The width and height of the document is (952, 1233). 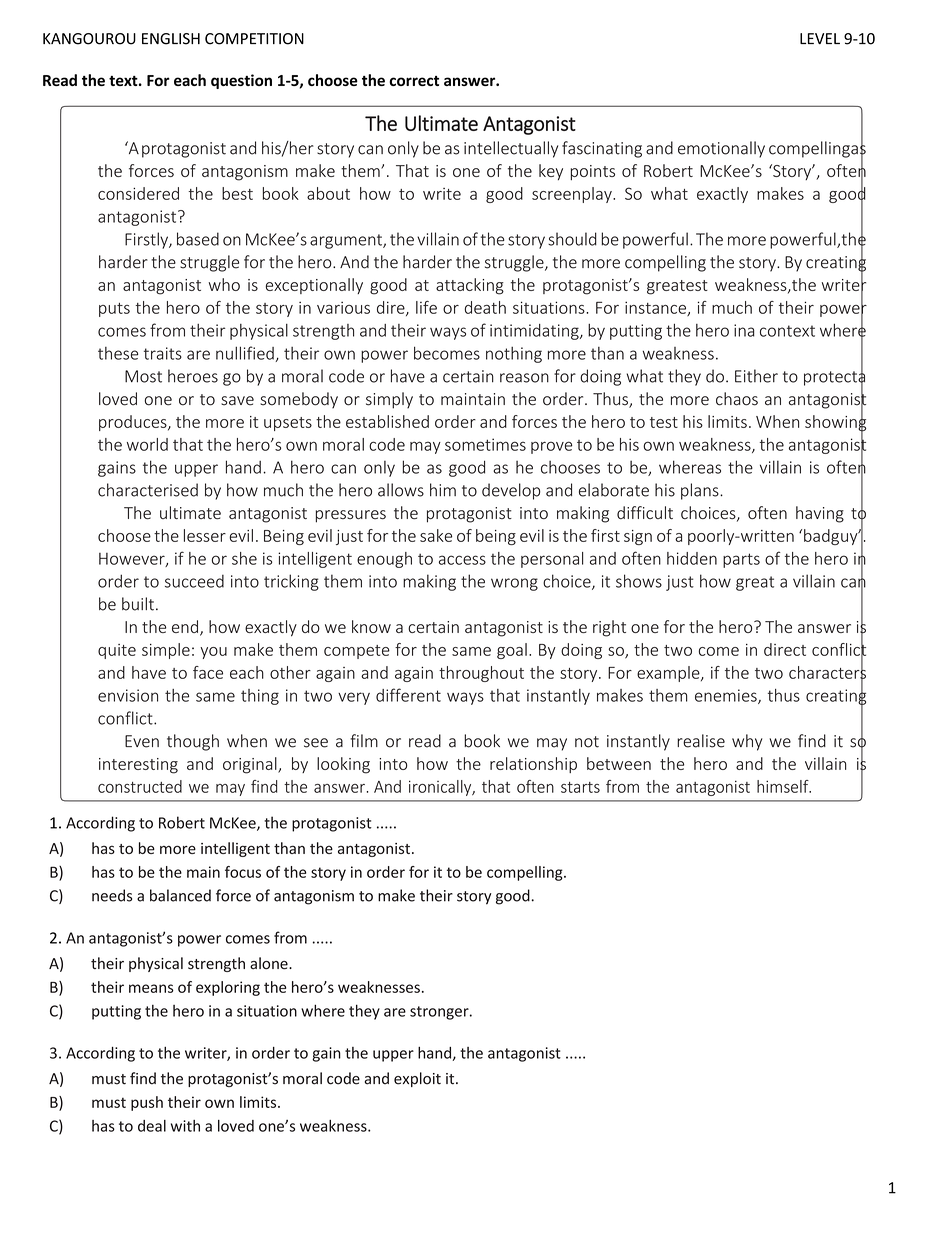 I want to click on parts, so click(x=741, y=560).
